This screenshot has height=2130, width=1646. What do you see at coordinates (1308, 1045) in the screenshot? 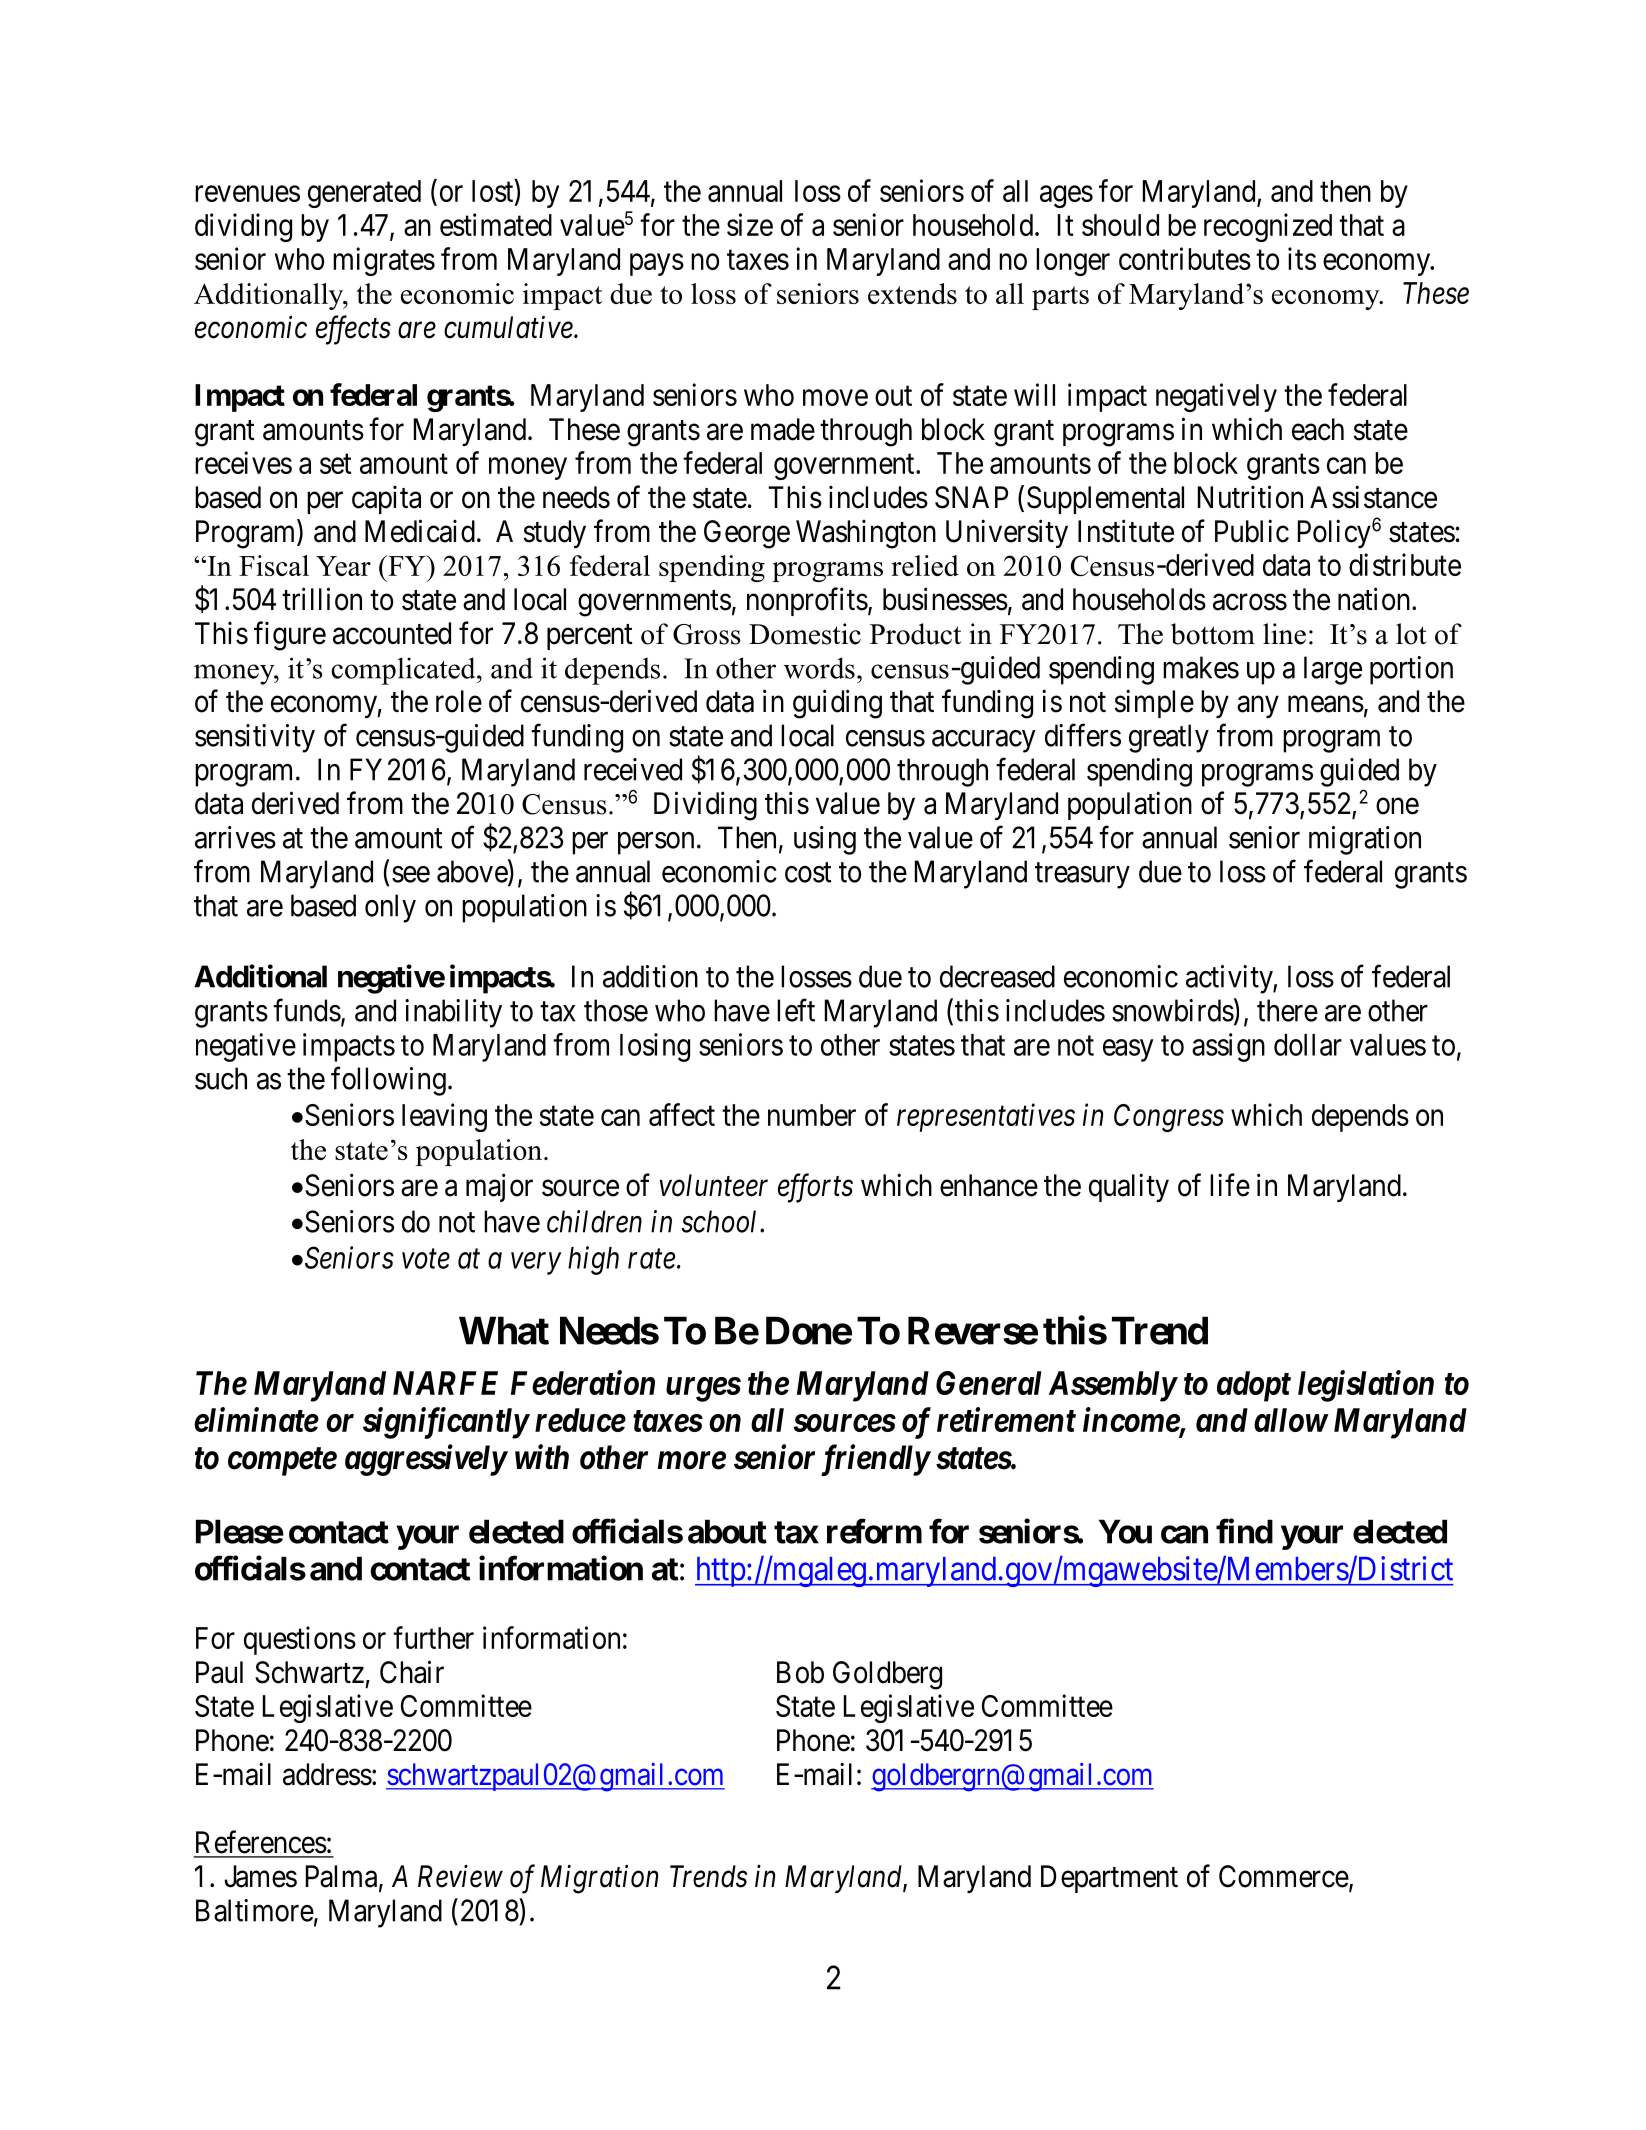
I see `dollar` at bounding box center [1308, 1045].
